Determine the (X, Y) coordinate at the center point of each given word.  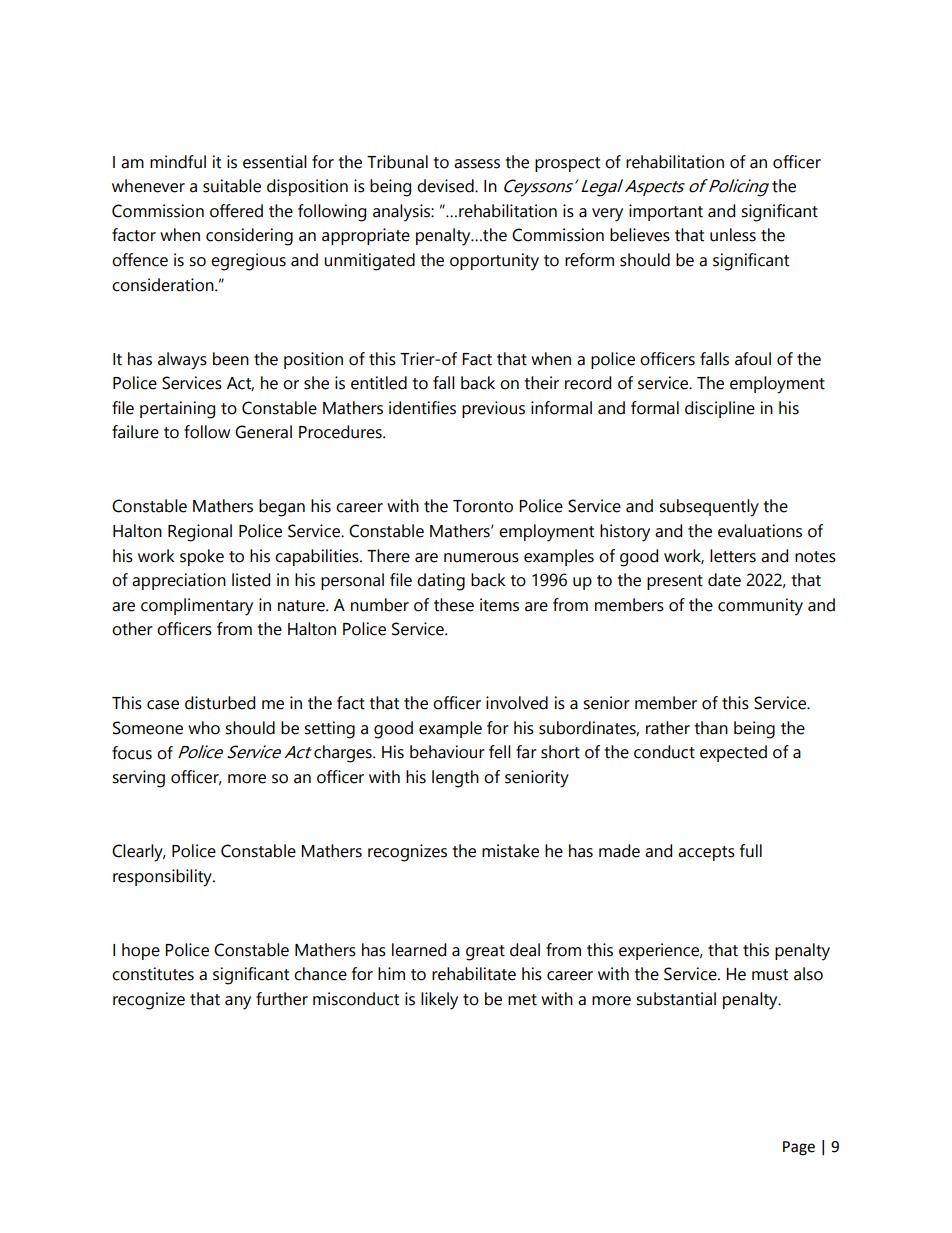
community (760, 607)
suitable (232, 186)
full (751, 851)
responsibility (163, 878)
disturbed (220, 703)
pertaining (177, 410)
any (238, 1003)
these (454, 605)
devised (446, 186)
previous (493, 409)
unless (733, 235)
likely (439, 1001)
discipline (720, 409)
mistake (510, 851)
